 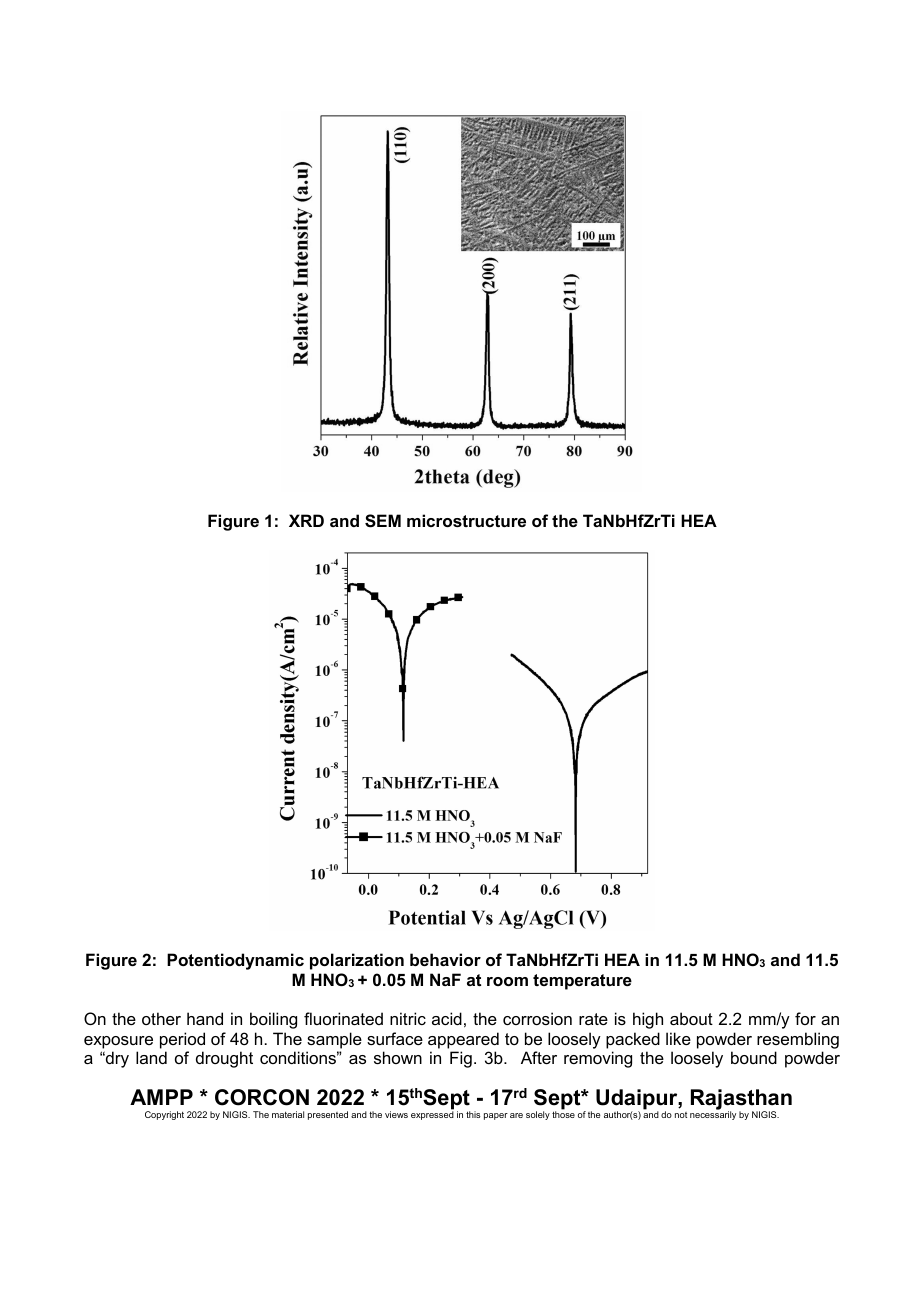 What do you see at coordinates (582, 982) in the screenshot?
I see `temperature` at bounding box center [582, 982].
